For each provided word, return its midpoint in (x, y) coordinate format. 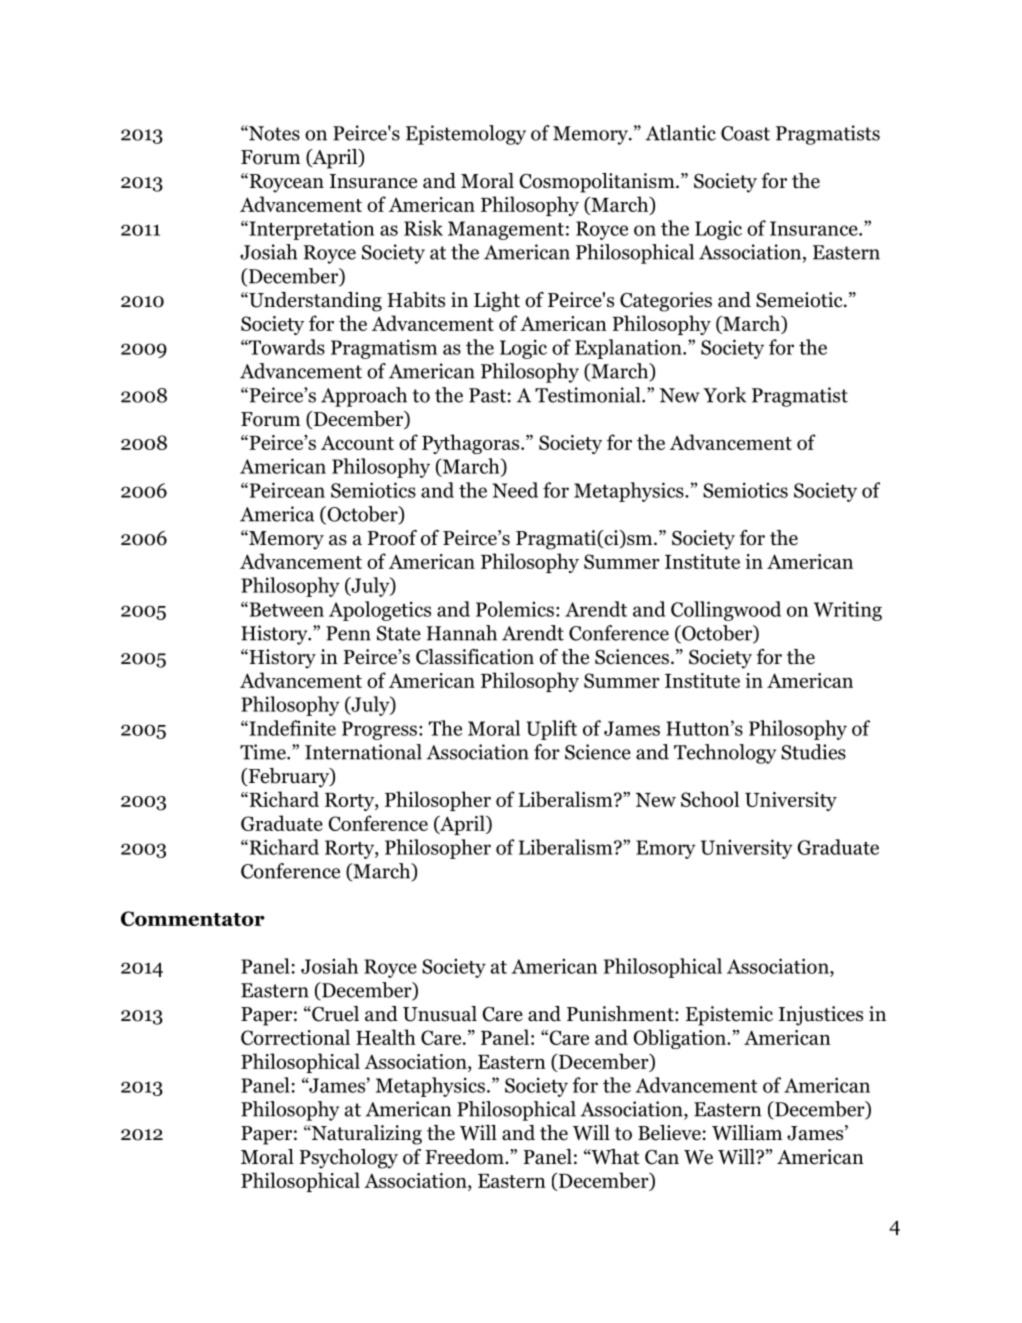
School (710, 799)
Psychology (348, 1159)
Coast (745, 133)
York (724, 395)
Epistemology (466, 135)
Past (487, 395)
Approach (364, 397)
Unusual (440, 1014)
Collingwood (726, 611)
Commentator (193, 918)
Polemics (515, 609)
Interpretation (310, 230)
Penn (348, 633)
